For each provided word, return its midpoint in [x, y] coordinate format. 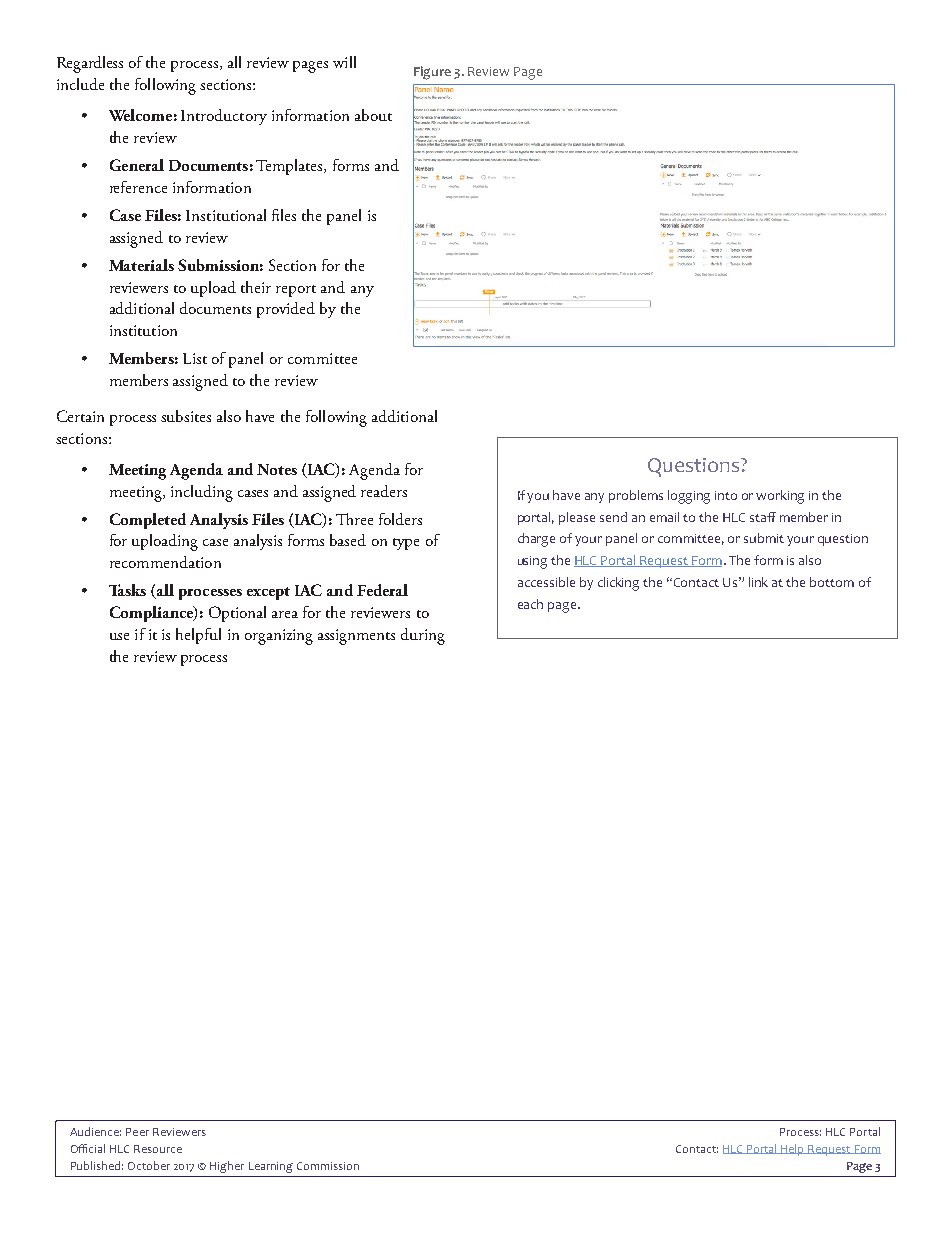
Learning [271, 1167]
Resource [158, 1149]
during [423, 636]
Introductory [224, 117]
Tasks [127, 590]
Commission [328, 1166]
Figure [432, 73]
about [373, 115]
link [758, 582]
